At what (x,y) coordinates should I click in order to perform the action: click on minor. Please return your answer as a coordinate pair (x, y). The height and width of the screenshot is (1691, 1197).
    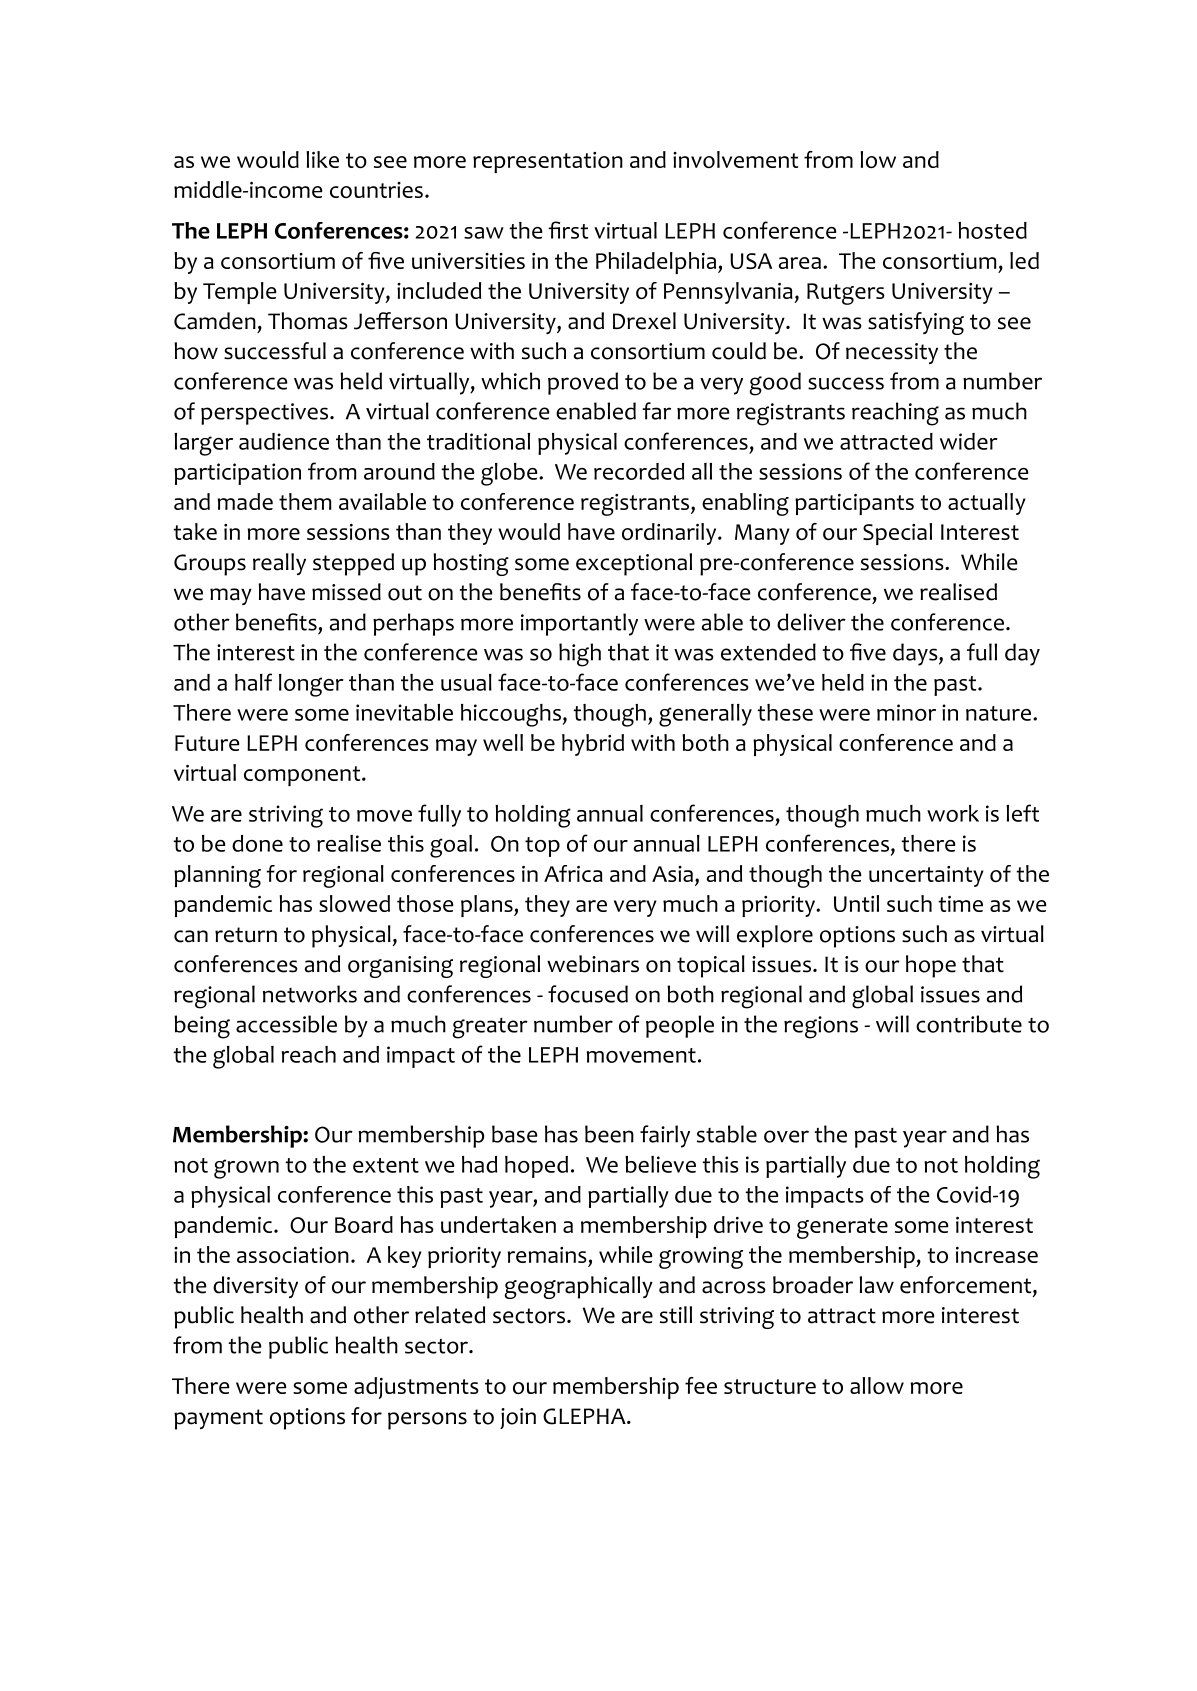
    Looking at the image, I should click on (906, 712).
